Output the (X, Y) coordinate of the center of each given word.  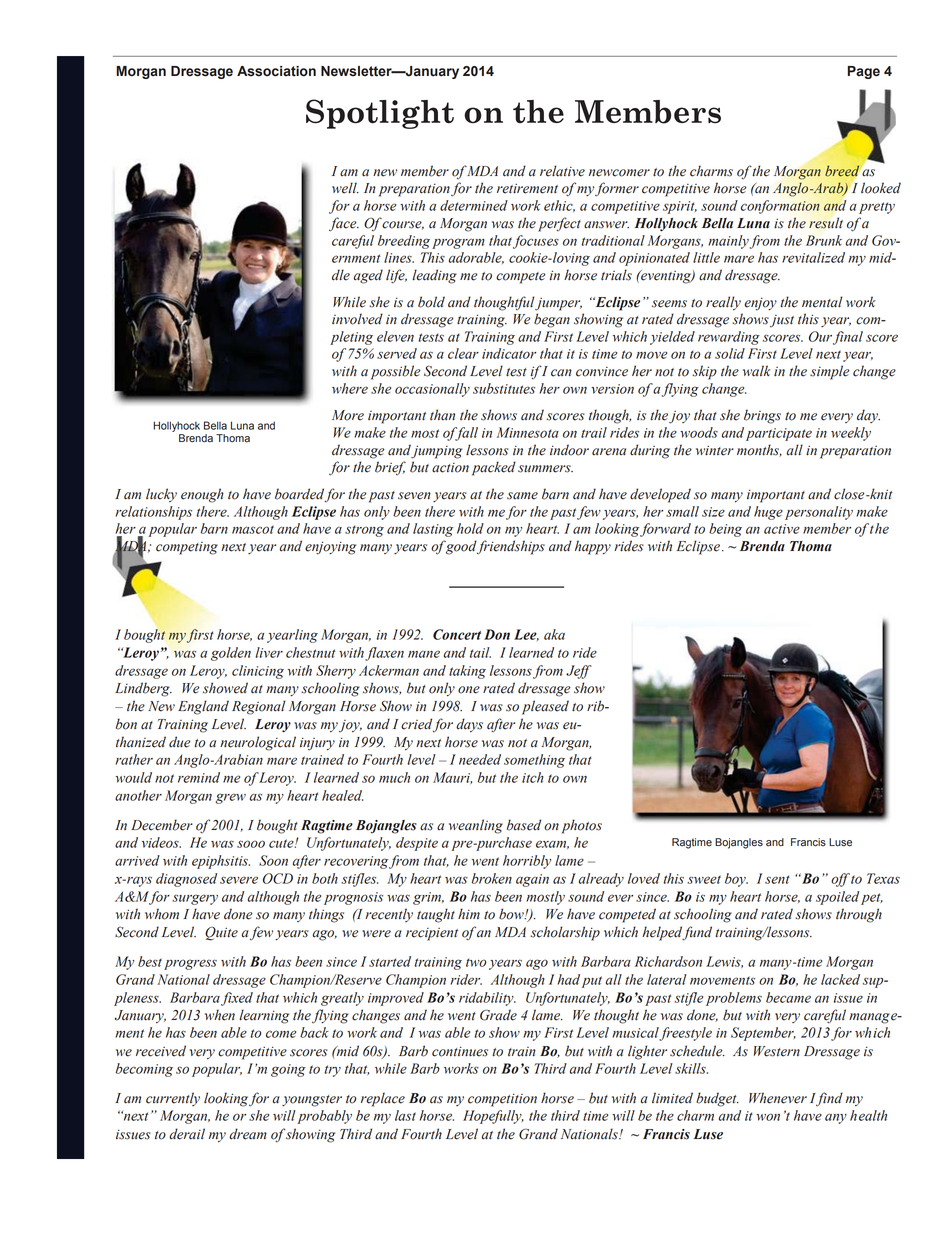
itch (533, 777)
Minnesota (528, 432)
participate (779, 434)
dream (248, 1134)
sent (777, 879)
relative (562, 171)
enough (202, 495)
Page (864, 72)
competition (502, 1100)
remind (199, 777)
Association (276, 71)
